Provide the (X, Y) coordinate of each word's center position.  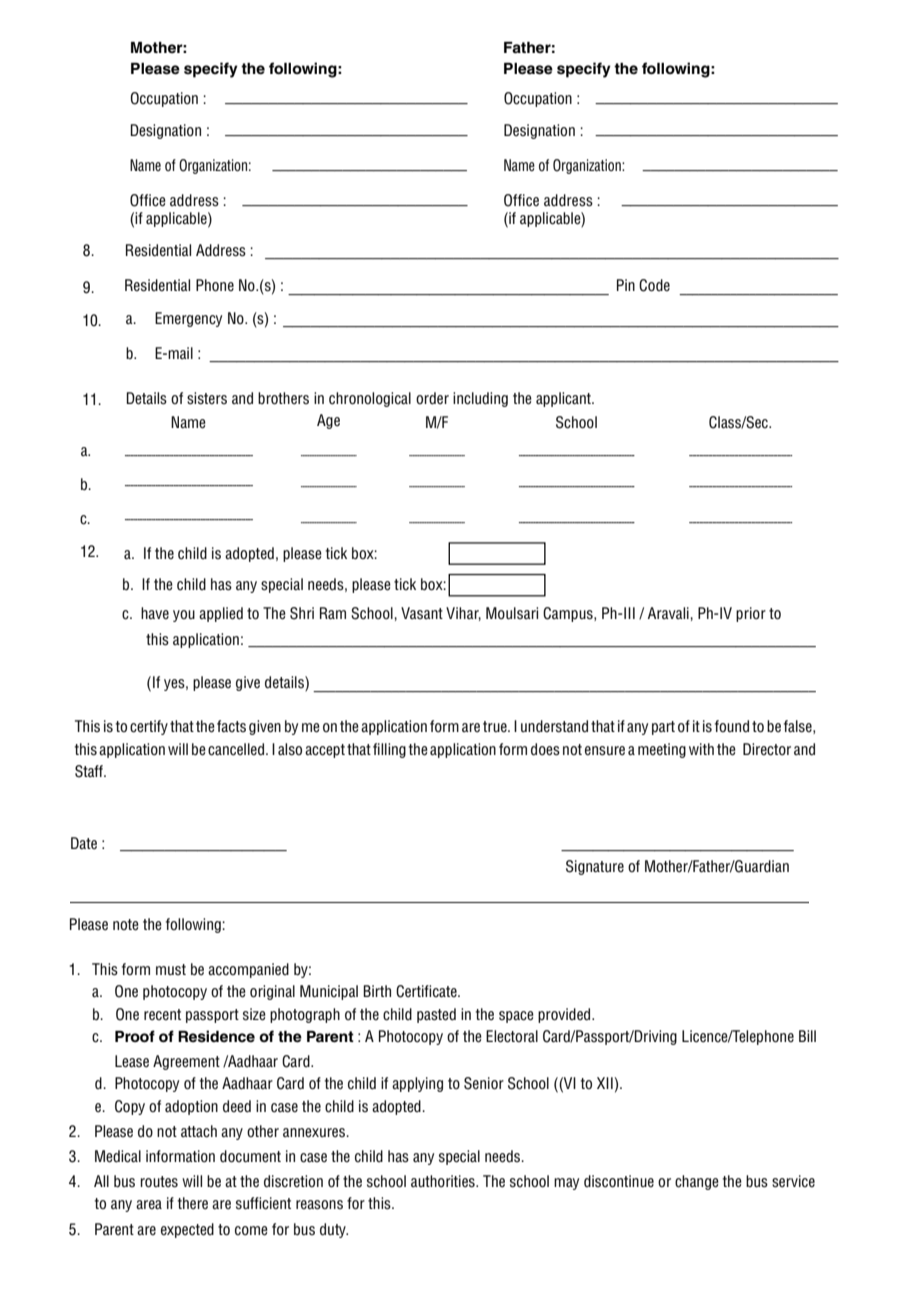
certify (149, 727)
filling (389, 750)
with (701, 749)
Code (654, 285)
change (697, 1182)
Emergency (188, 319)
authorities (444, 1181)
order (432, 398)
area (149, 1205)
